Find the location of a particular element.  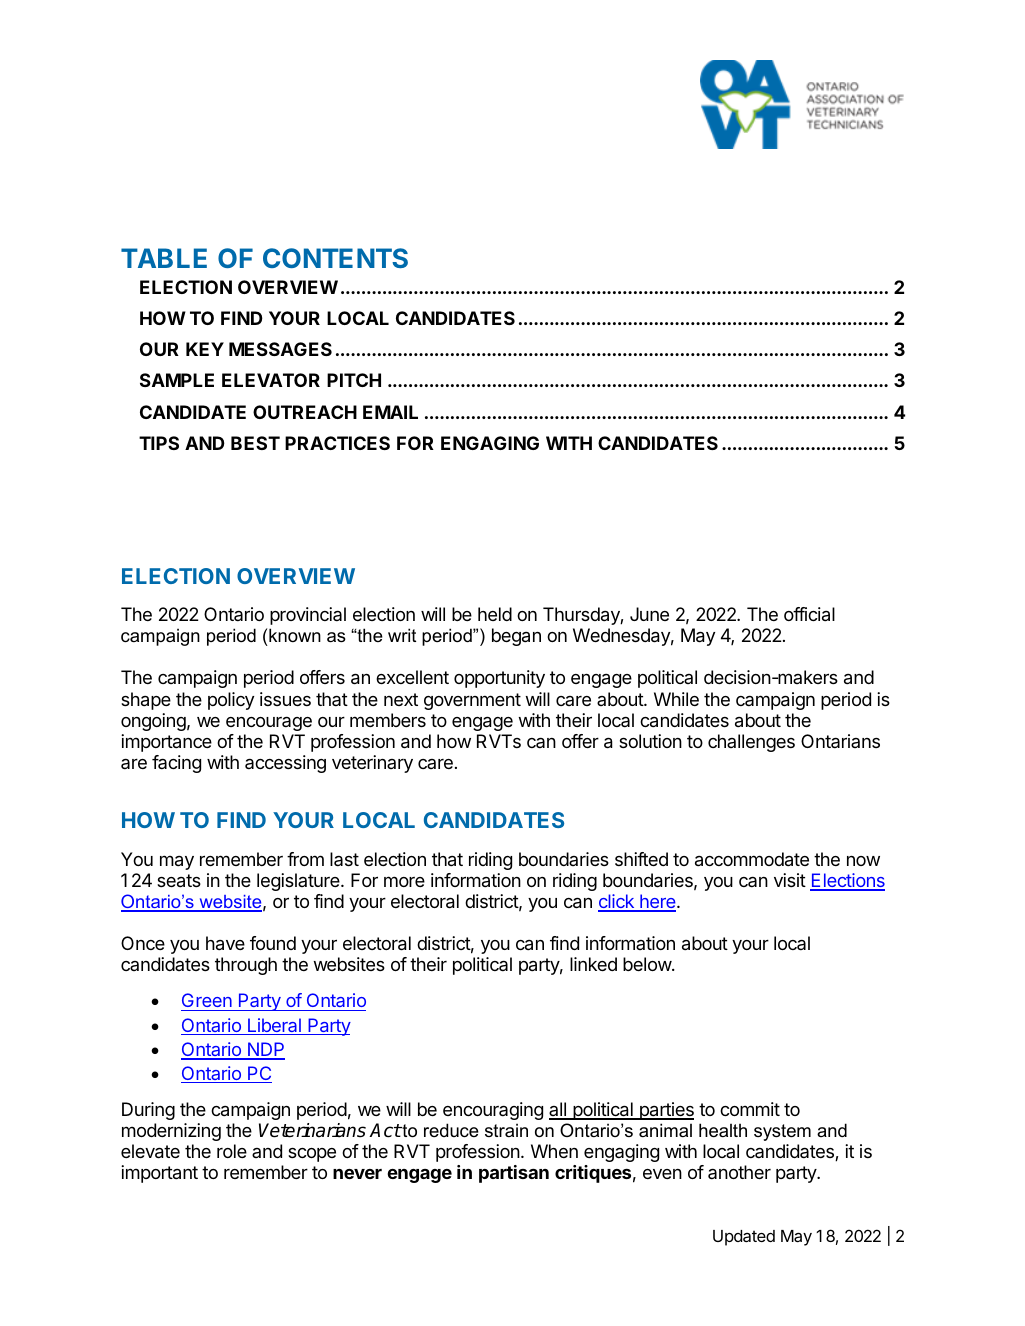

government is located at coordinates (472, 701).
